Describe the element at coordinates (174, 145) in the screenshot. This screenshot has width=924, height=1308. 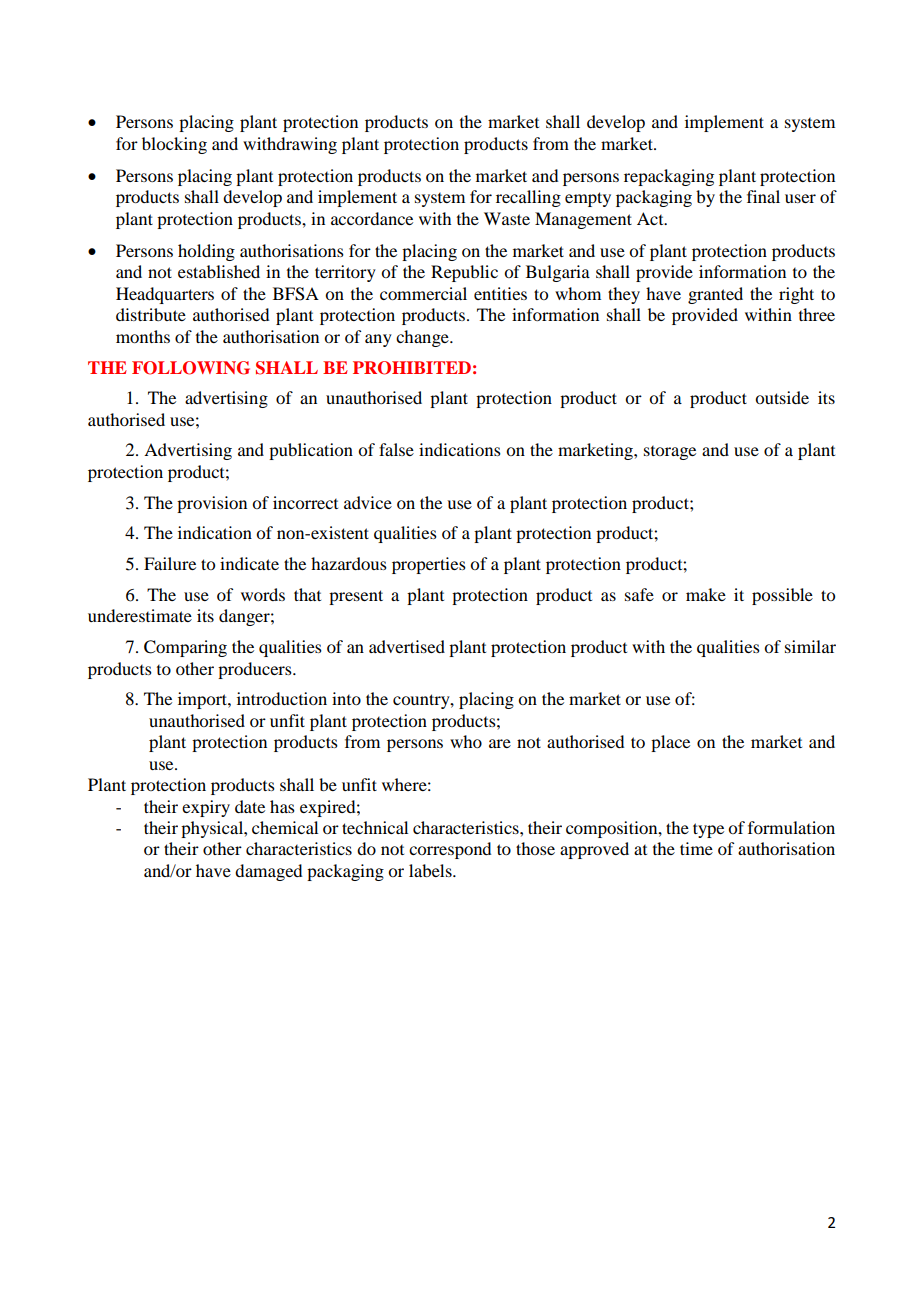
I see `blocking` at that location.
